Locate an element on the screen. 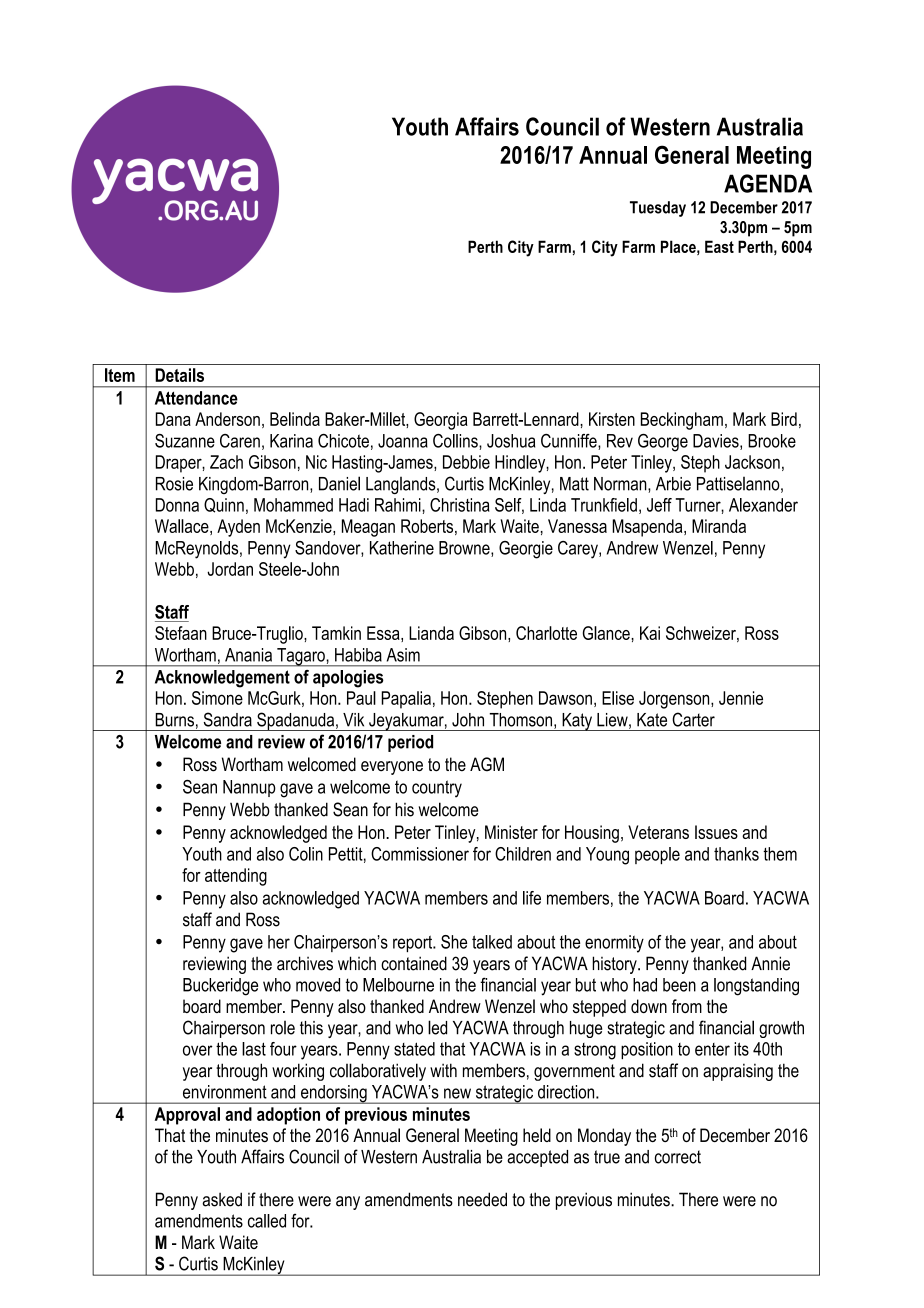 This screenshot has height=1308, width=924. Debbie is located at coordinates (466, 462).
